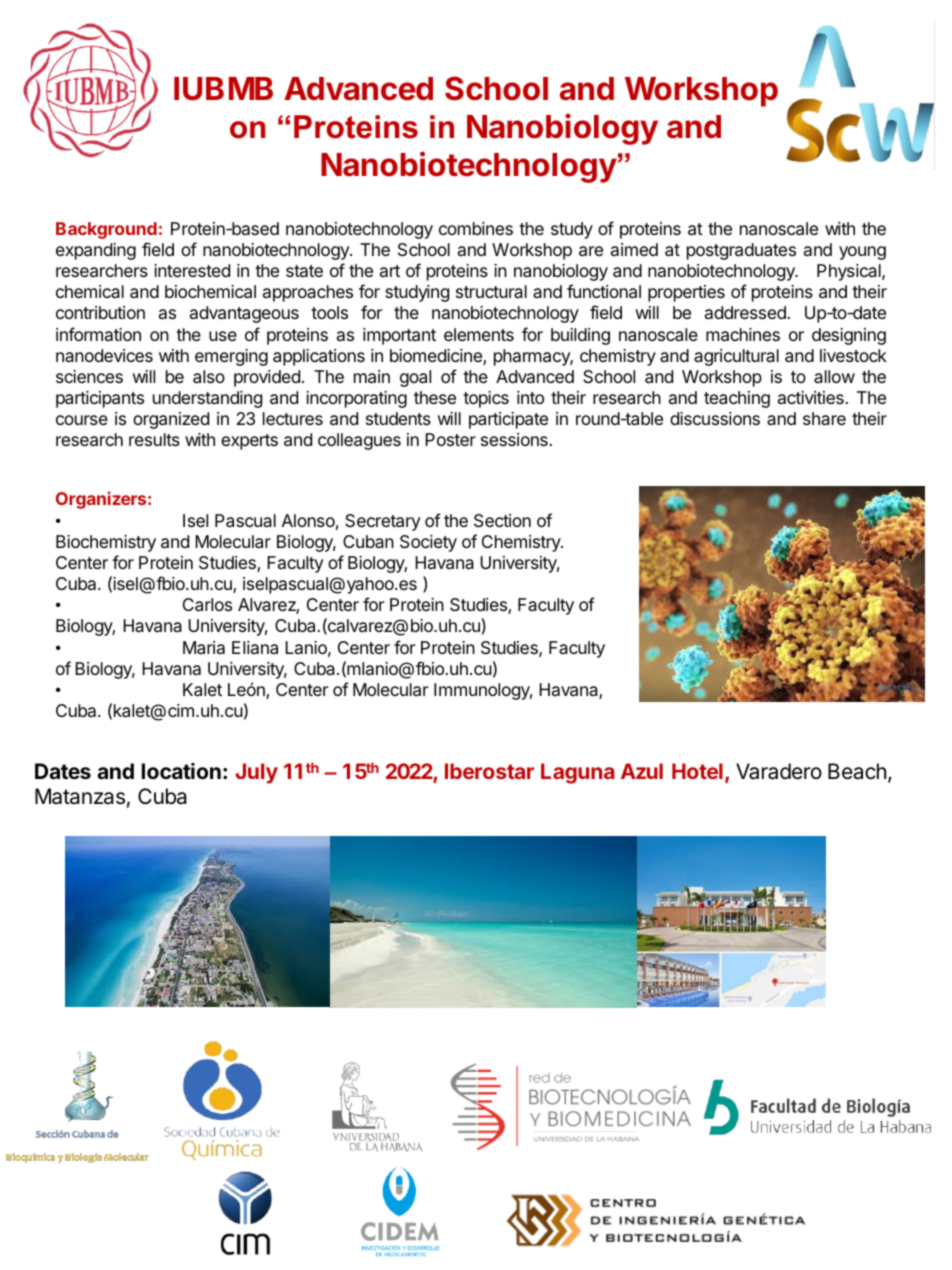 This screenshot has width=952, height=1270. I want to click on elements, so click(479, 334).
